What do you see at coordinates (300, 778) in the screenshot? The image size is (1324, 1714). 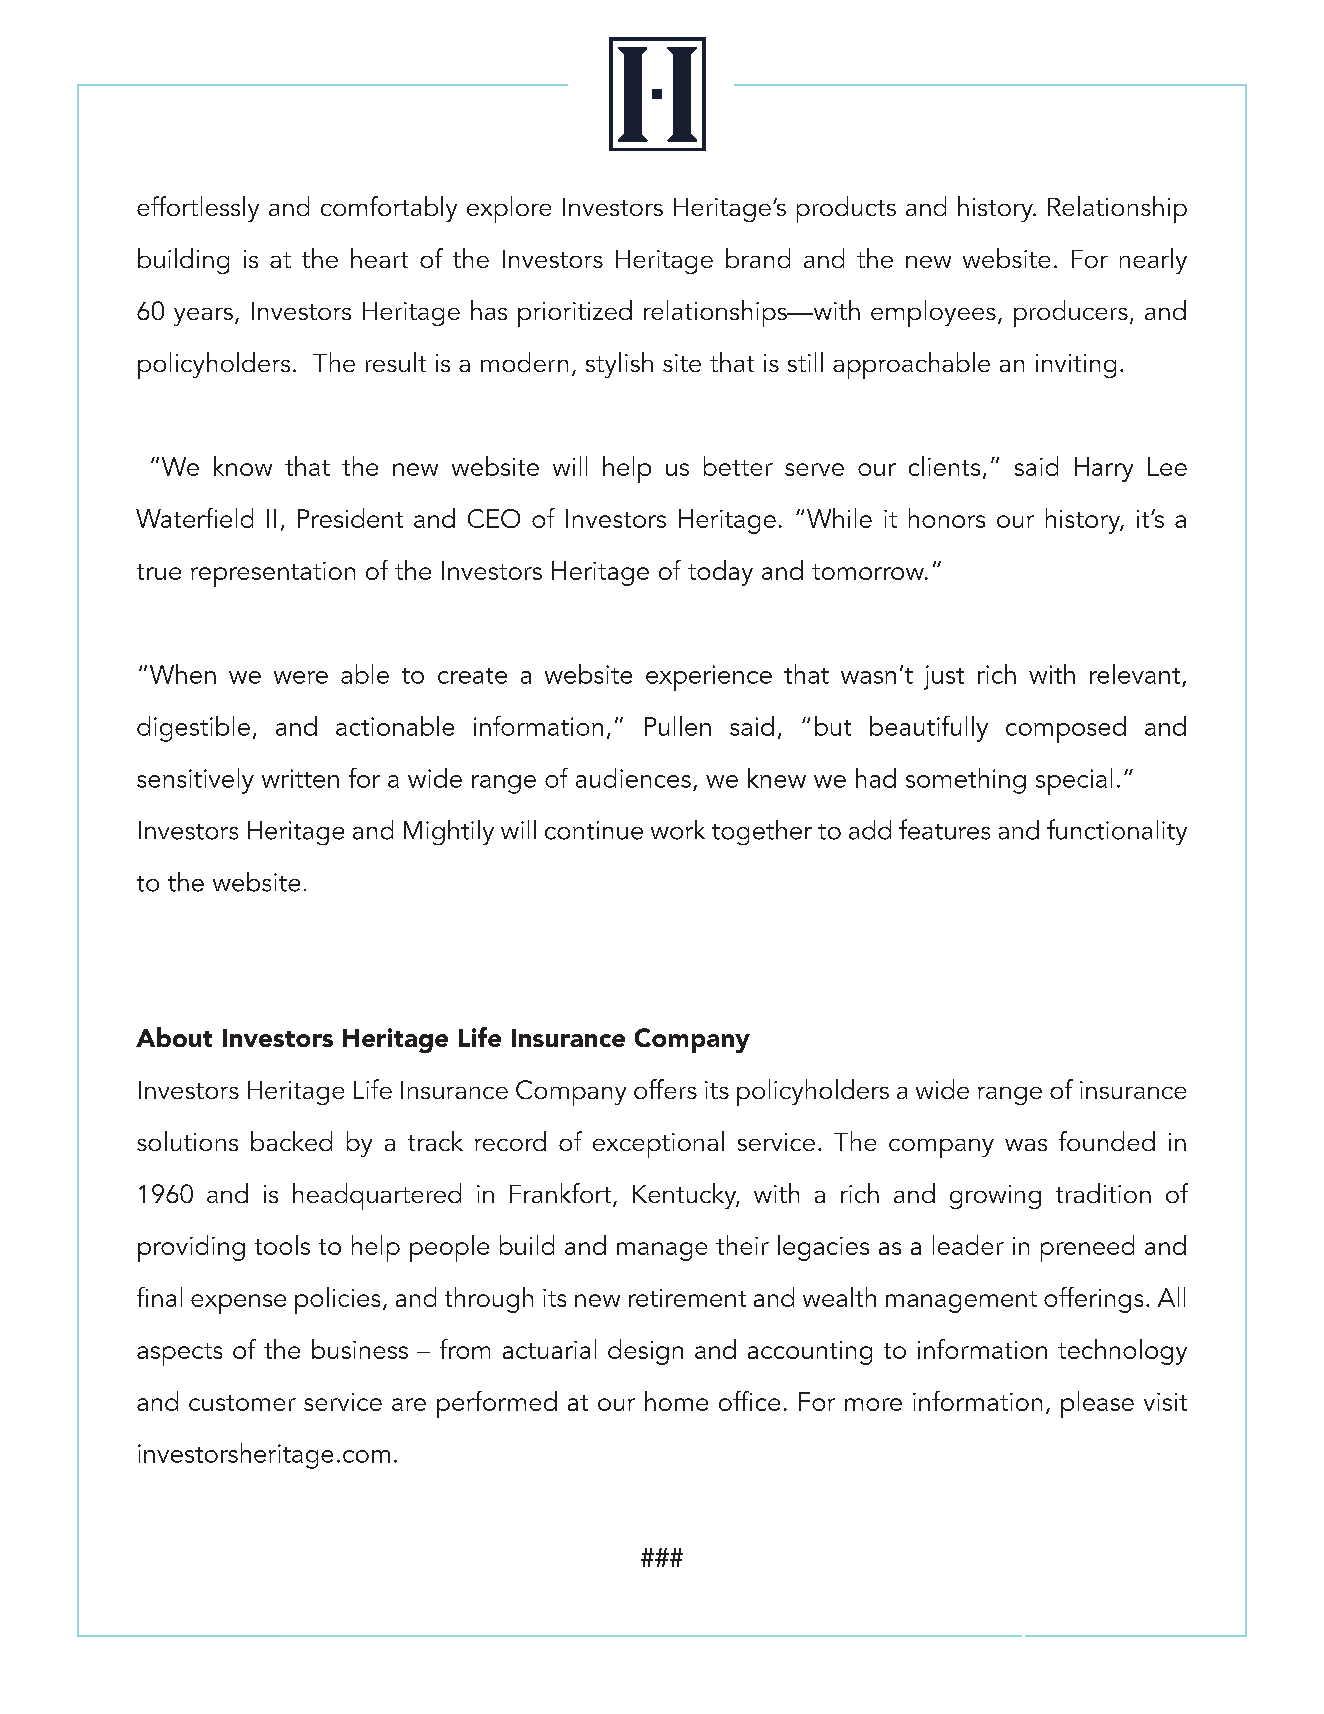 I see `written` at bounding box center [300, 778].
